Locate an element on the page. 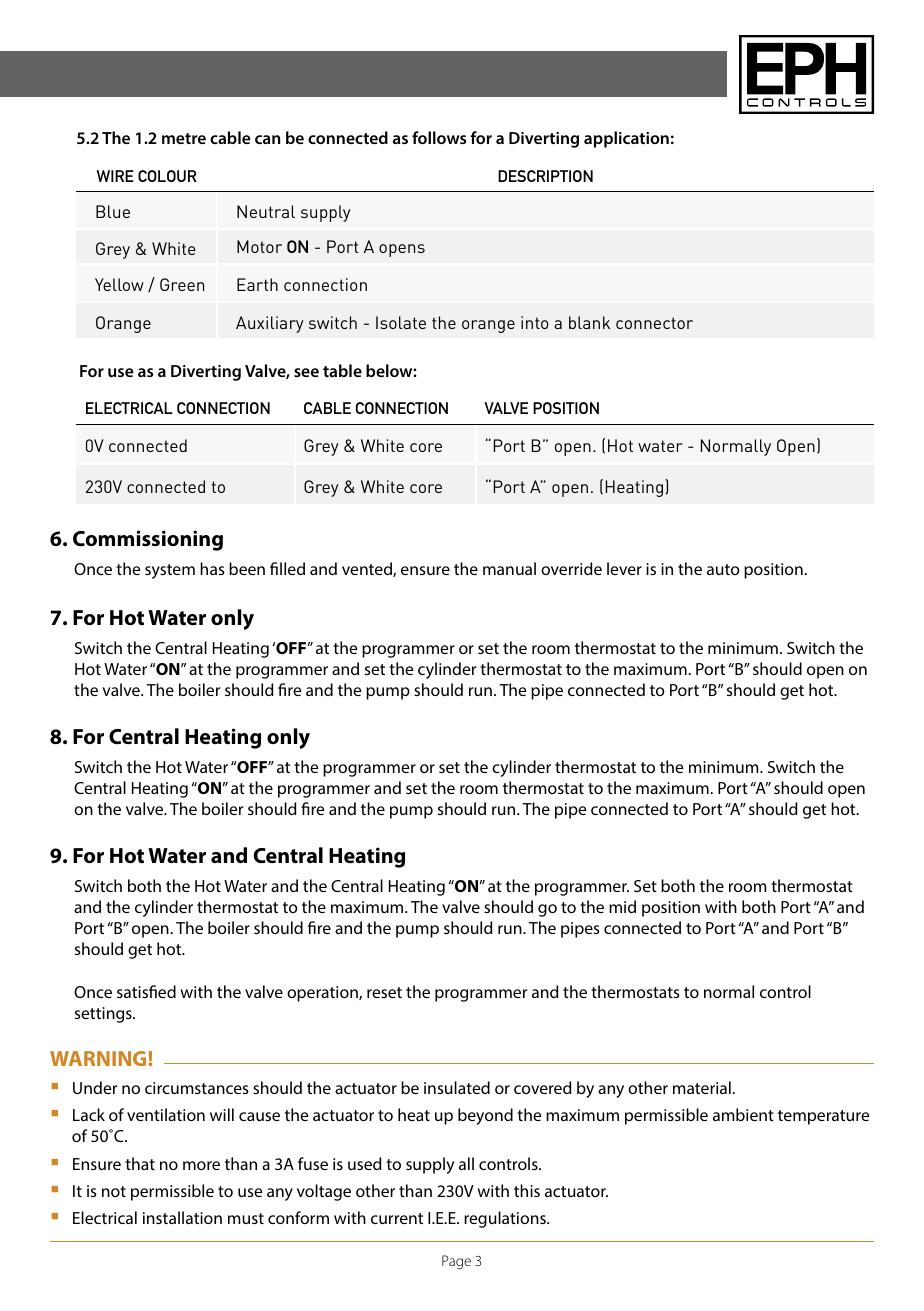 Image resolution: width=924 pixels, height=1311 pixels. reset is located at coordinates (384, 992).
